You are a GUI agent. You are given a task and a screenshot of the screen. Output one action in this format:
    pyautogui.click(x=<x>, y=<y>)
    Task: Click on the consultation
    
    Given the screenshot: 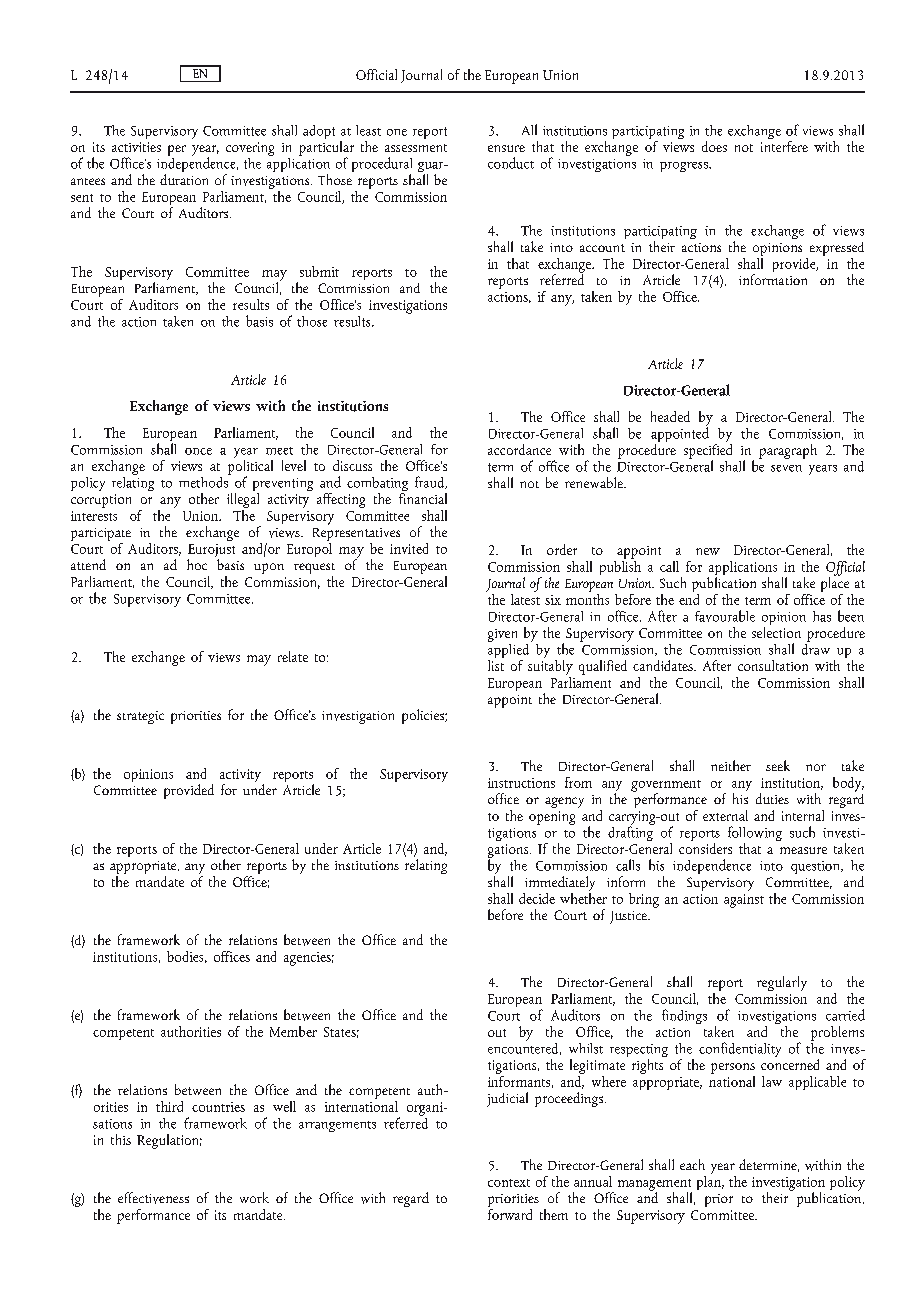 What is the action you would take?
    pyautogui.click(x=773, y=665)
